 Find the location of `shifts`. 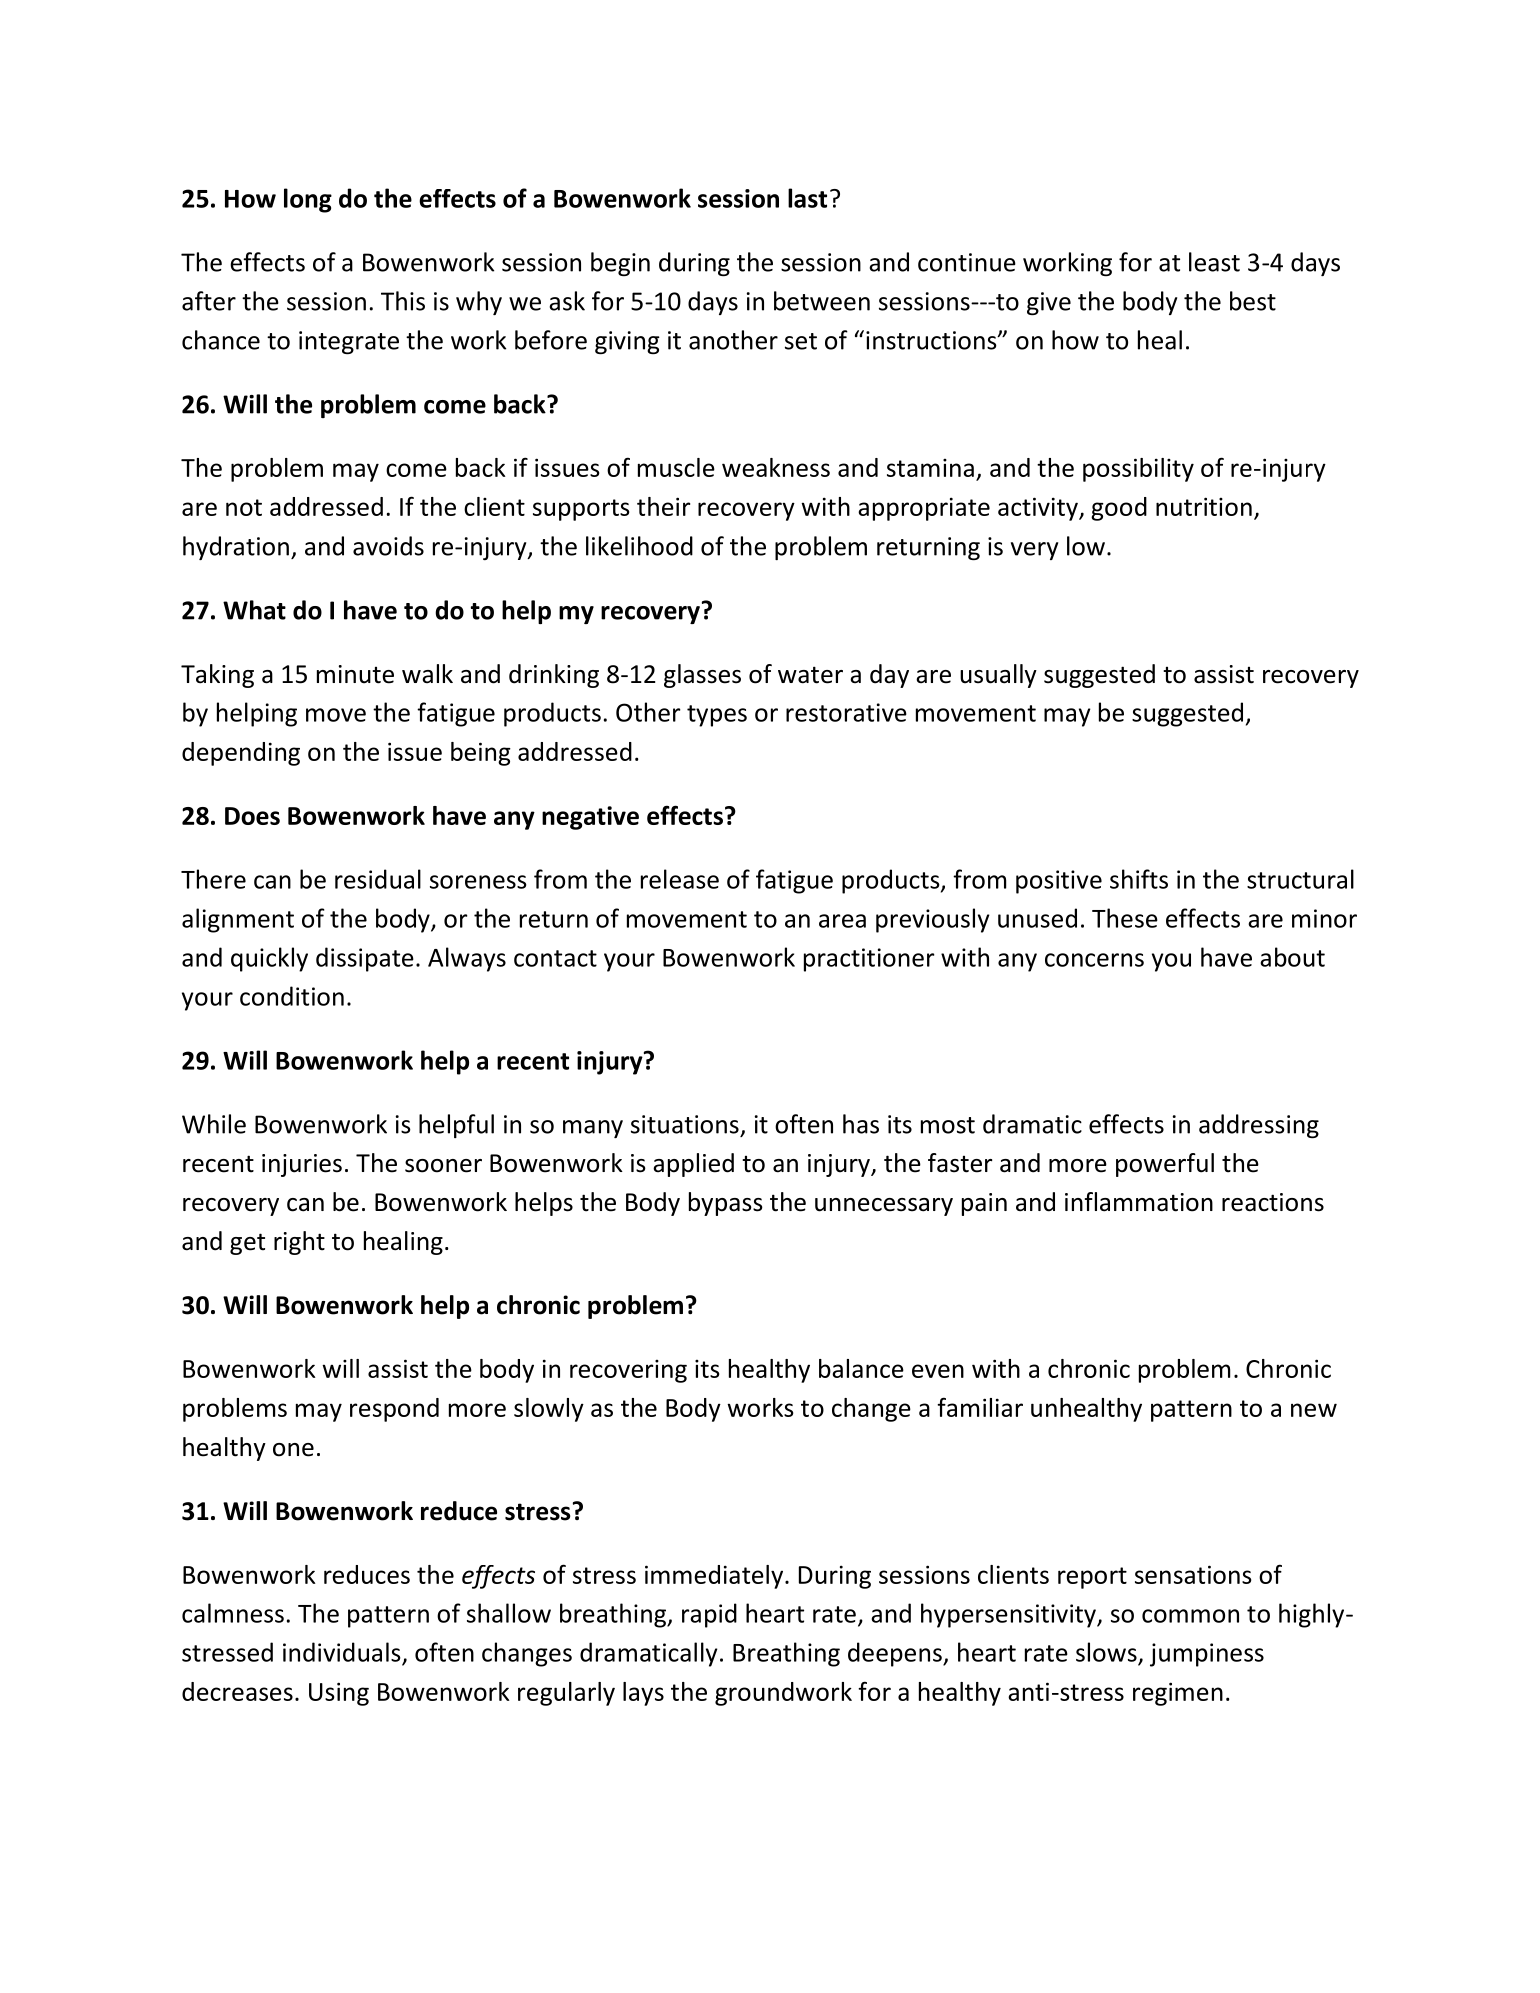

shifts is located at coordinates (1139, 879).
